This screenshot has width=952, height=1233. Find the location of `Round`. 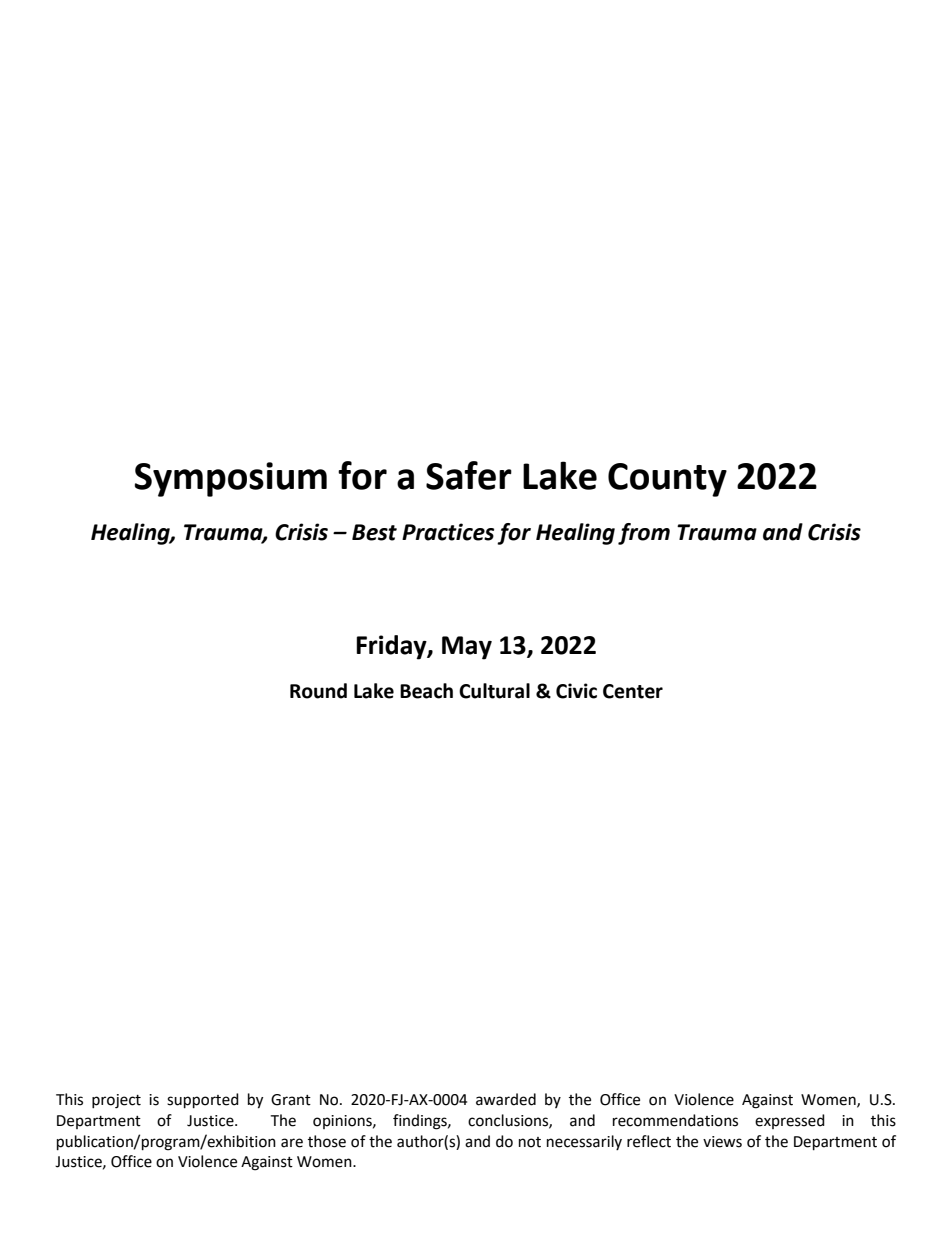

Round is located at coordinates (318, 691).
